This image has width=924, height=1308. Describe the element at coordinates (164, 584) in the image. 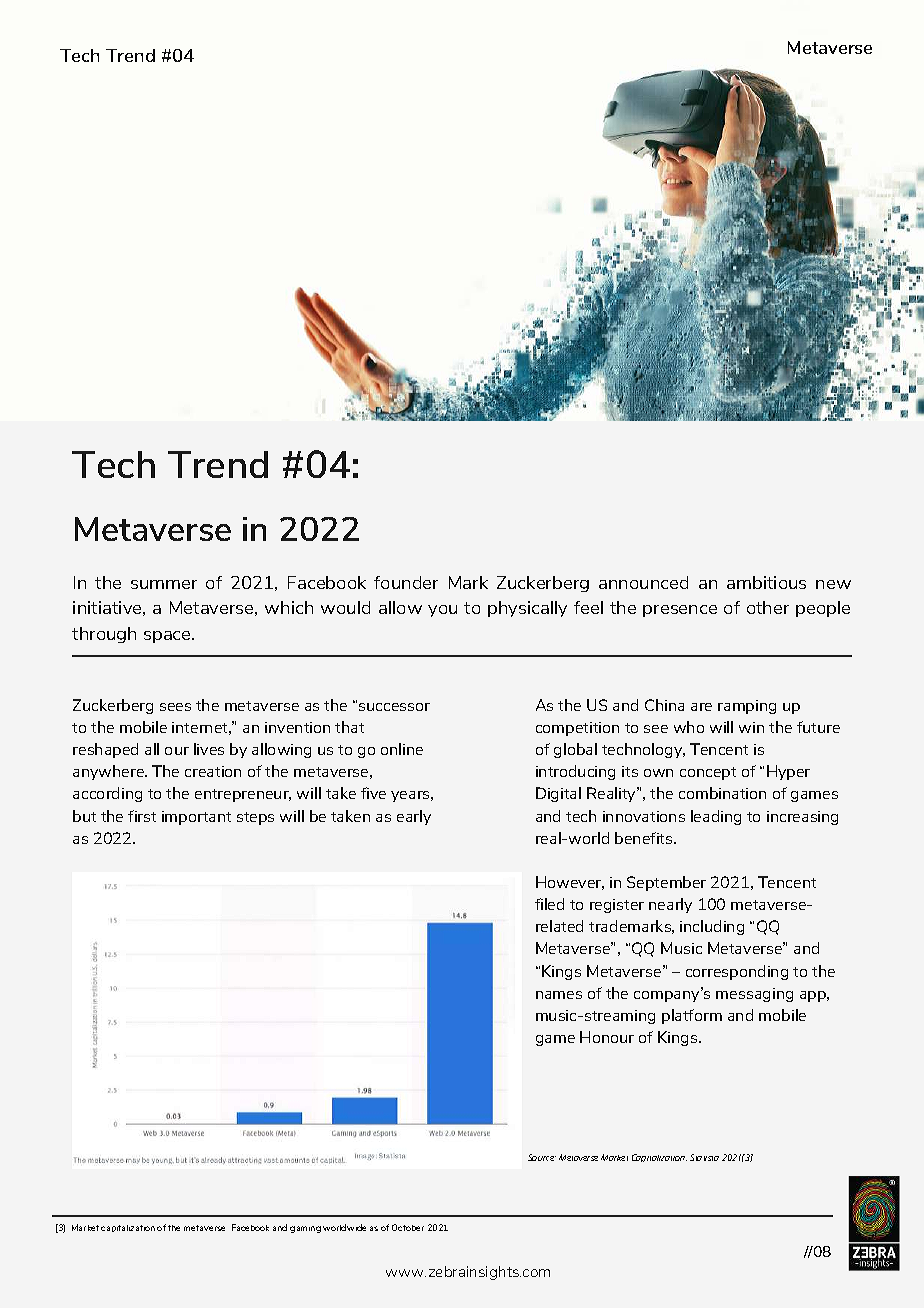

I see `summer` at that location.
